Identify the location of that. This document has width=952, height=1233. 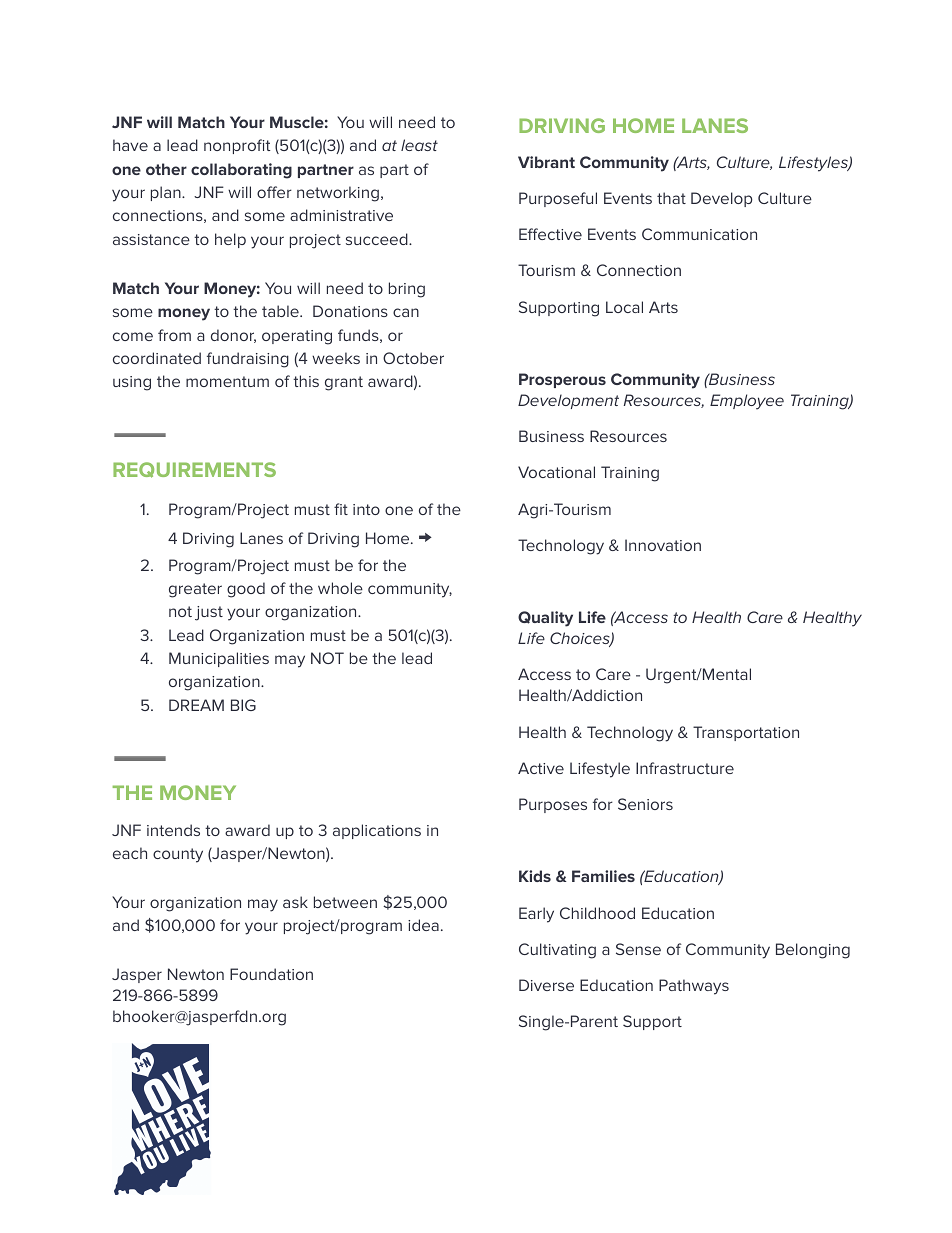
(671, 198).
